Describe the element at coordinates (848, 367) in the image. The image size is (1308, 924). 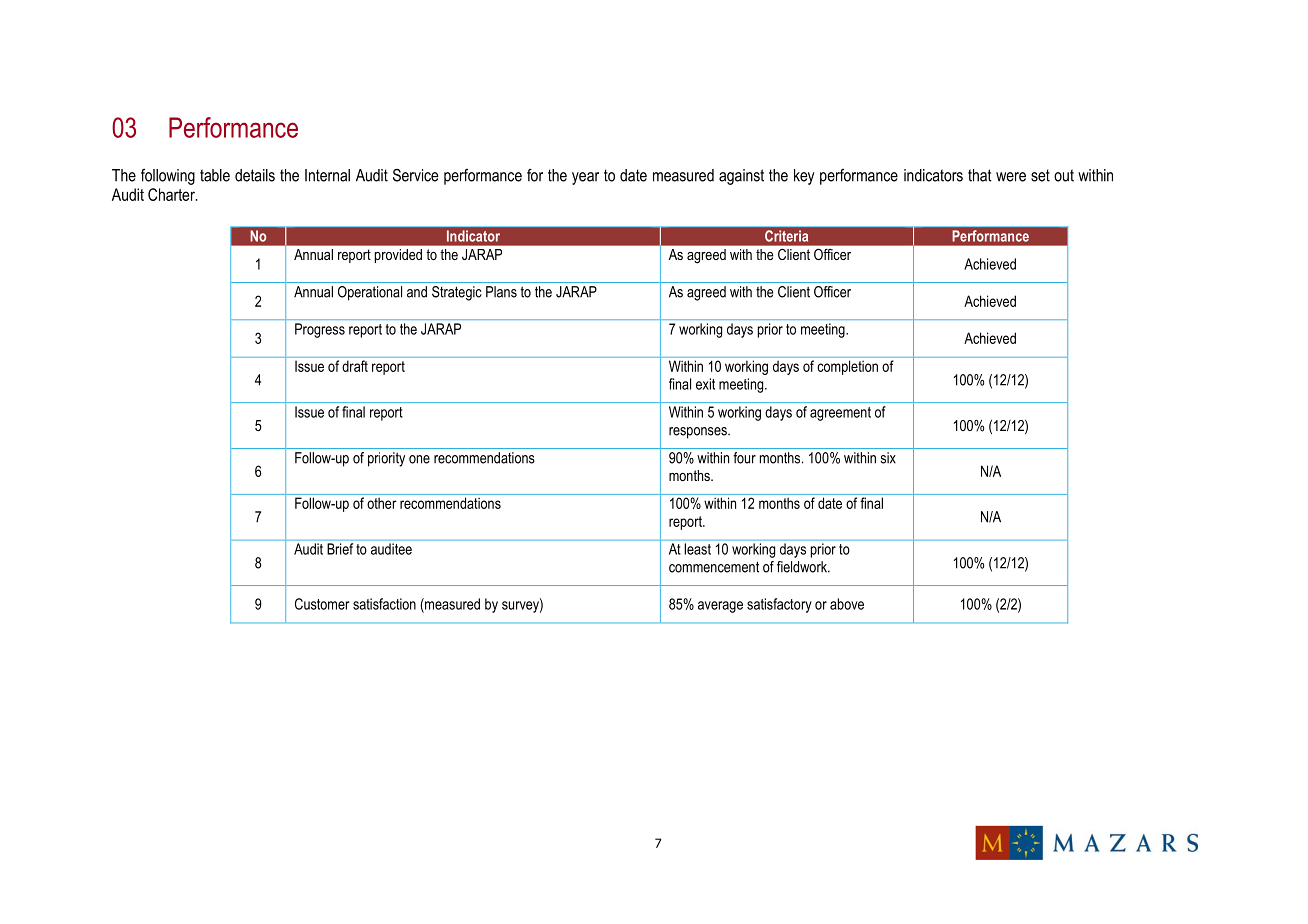
I see `completion` at that location.
